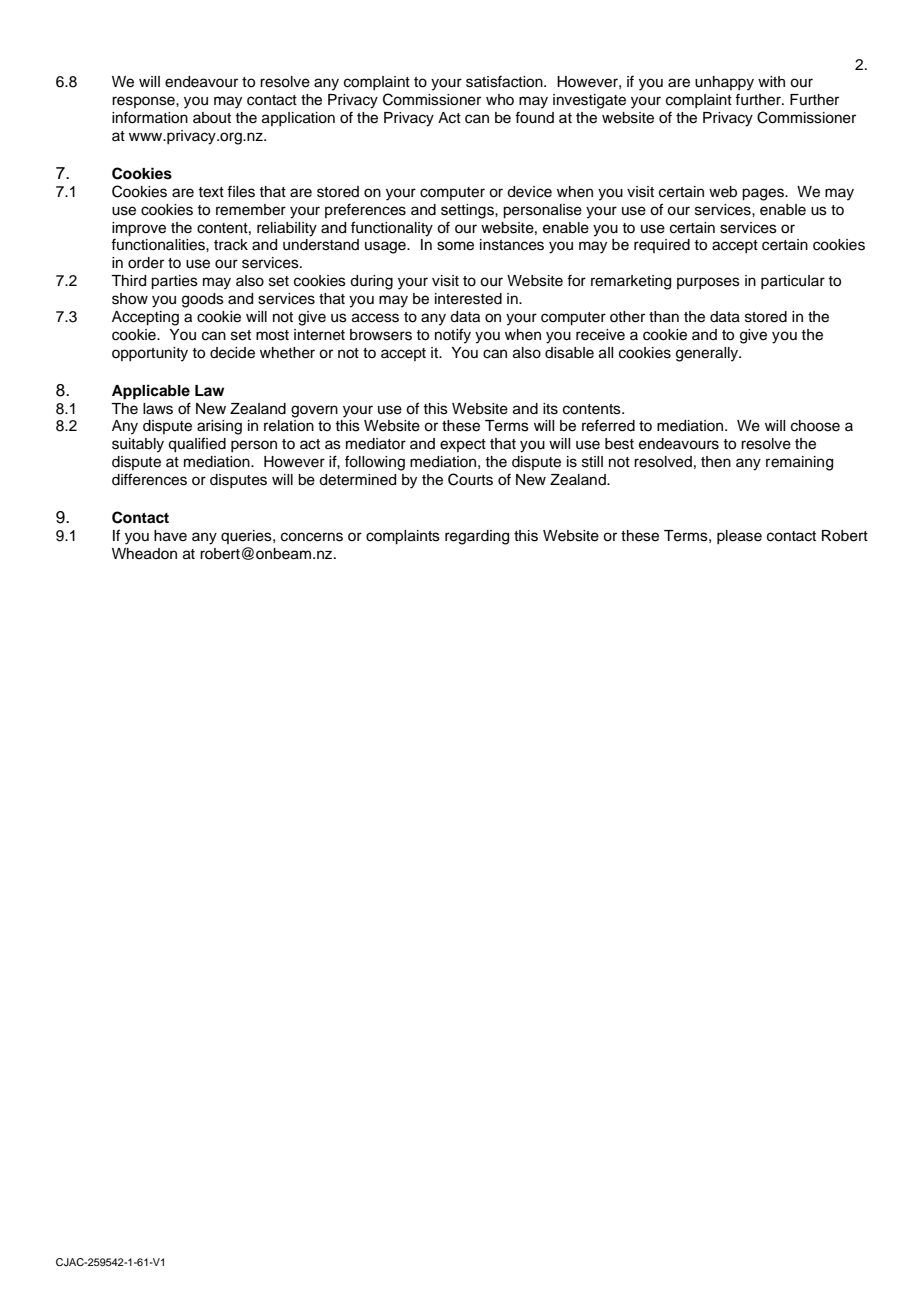 This screenshot has height=1308, width=924. Describe the element at coordinates (500, 99) in the screenshot. I see `who` at that location.
